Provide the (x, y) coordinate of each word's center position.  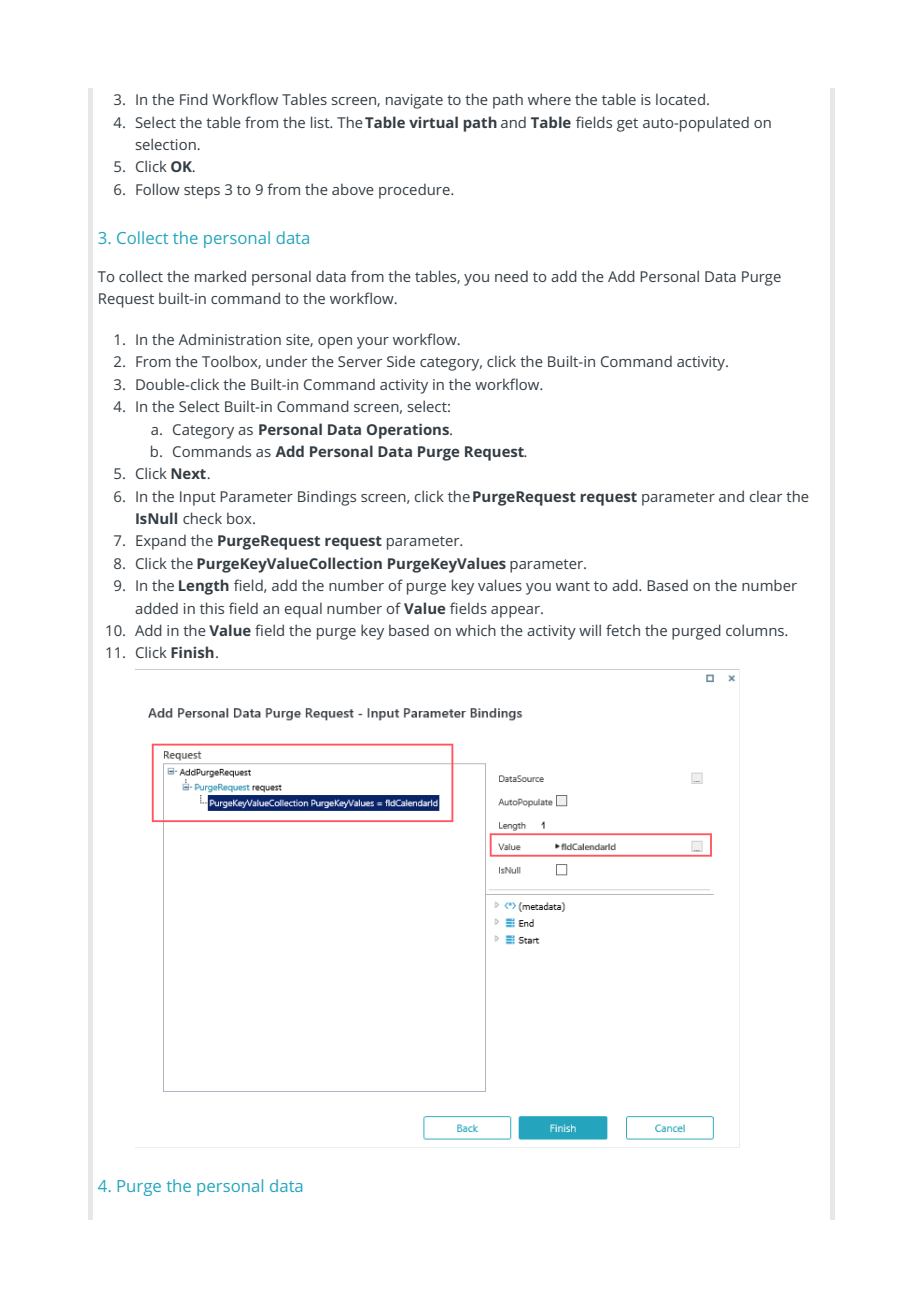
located (680, 99)
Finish (192, 652)
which (476, 630)
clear (766, 496)
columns (756, 630)
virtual (433, 122)
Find (194, 99)
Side (401, 361)
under (286, 361)
